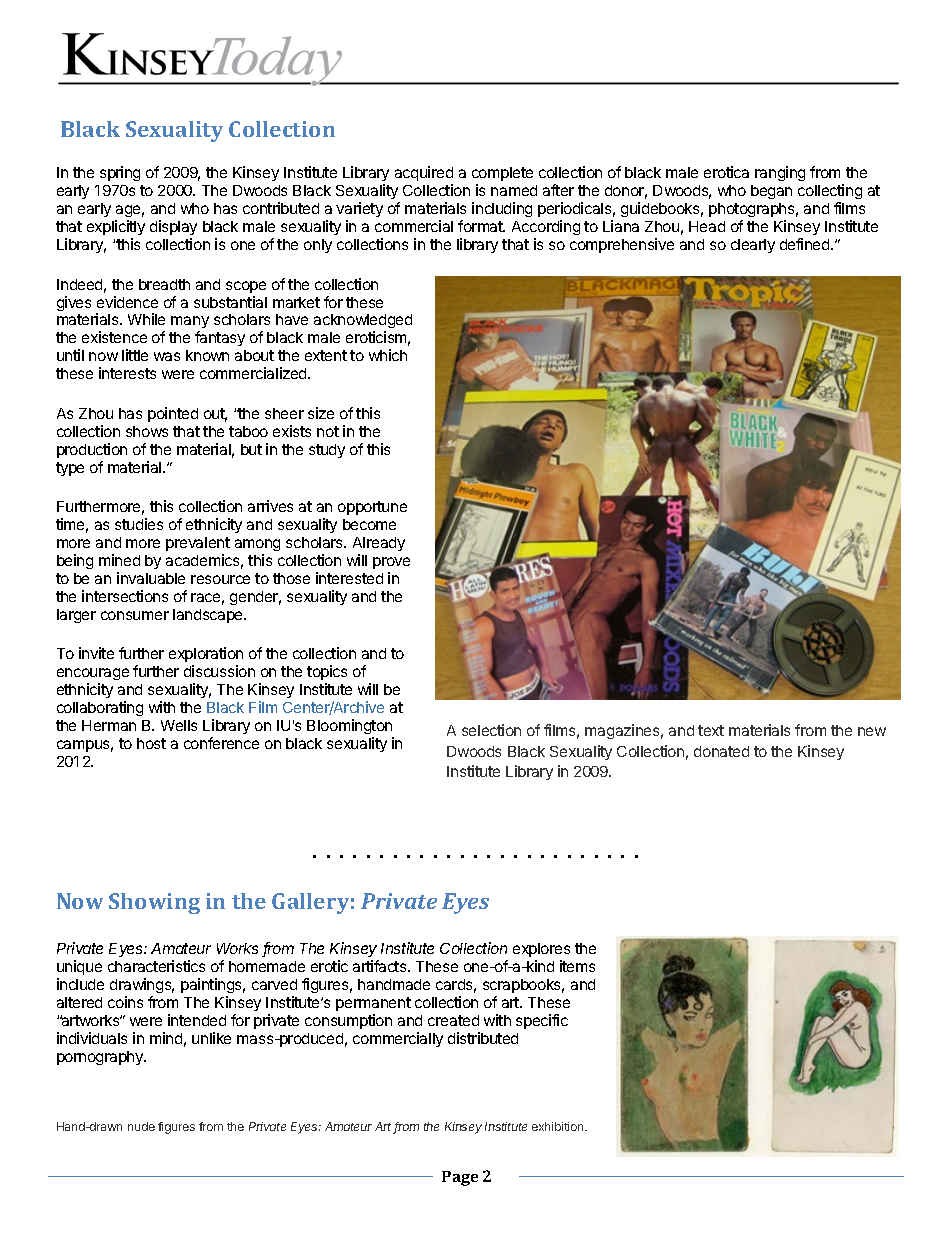  What do you see at coordinates (147, 431) in the document?
I see `shows` at bounding box center [147, 431].
